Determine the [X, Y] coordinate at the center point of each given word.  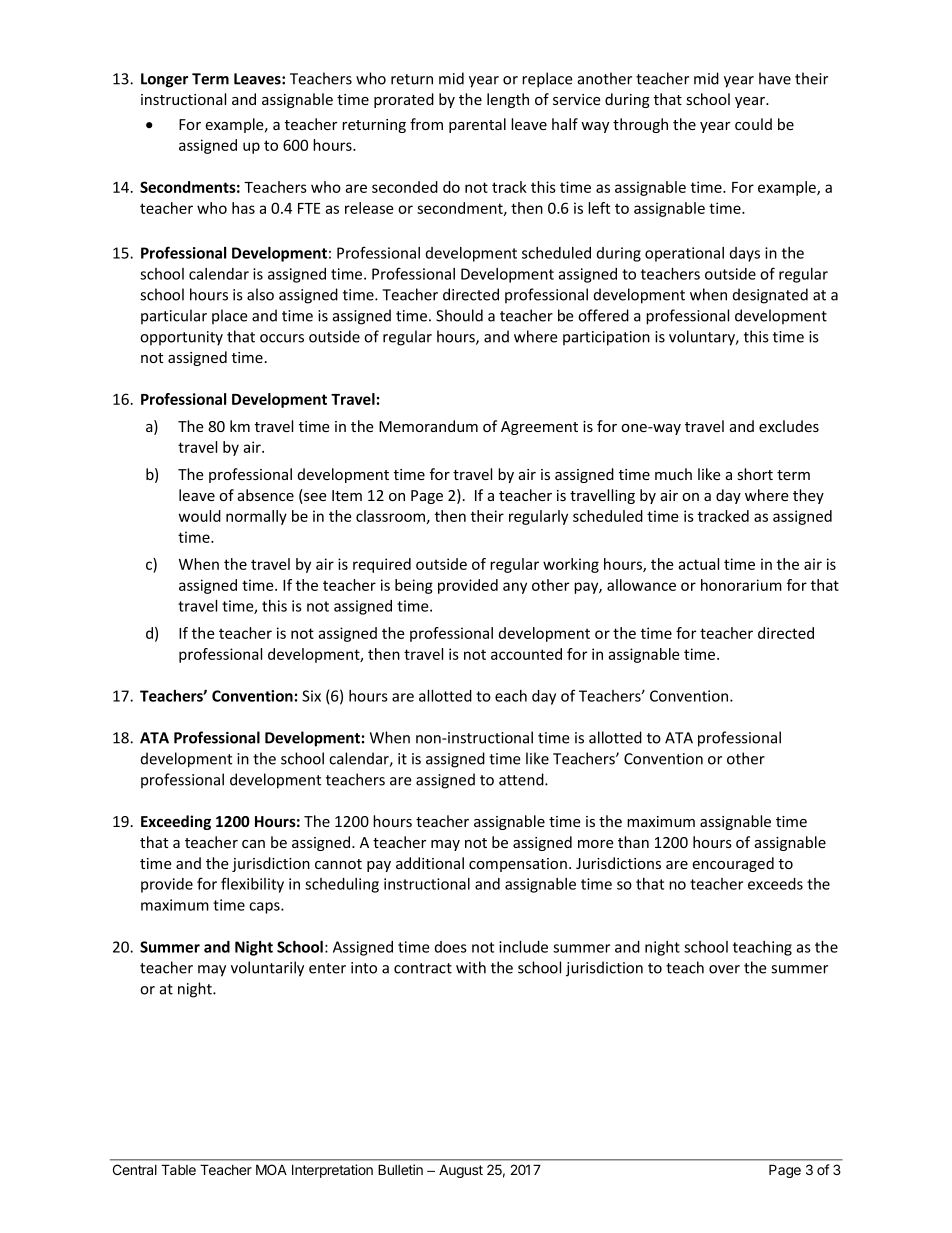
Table [178, 1169]
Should [459, 315]
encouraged [733, 864]
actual [698, 564]
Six [311, 696]
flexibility [252, 885]
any [515, 588]
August [461, 1171]
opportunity [181, 338]
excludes [789, 426]
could [753, 124]
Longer [164, 80]
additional [430, 863]
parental [477, 125]
